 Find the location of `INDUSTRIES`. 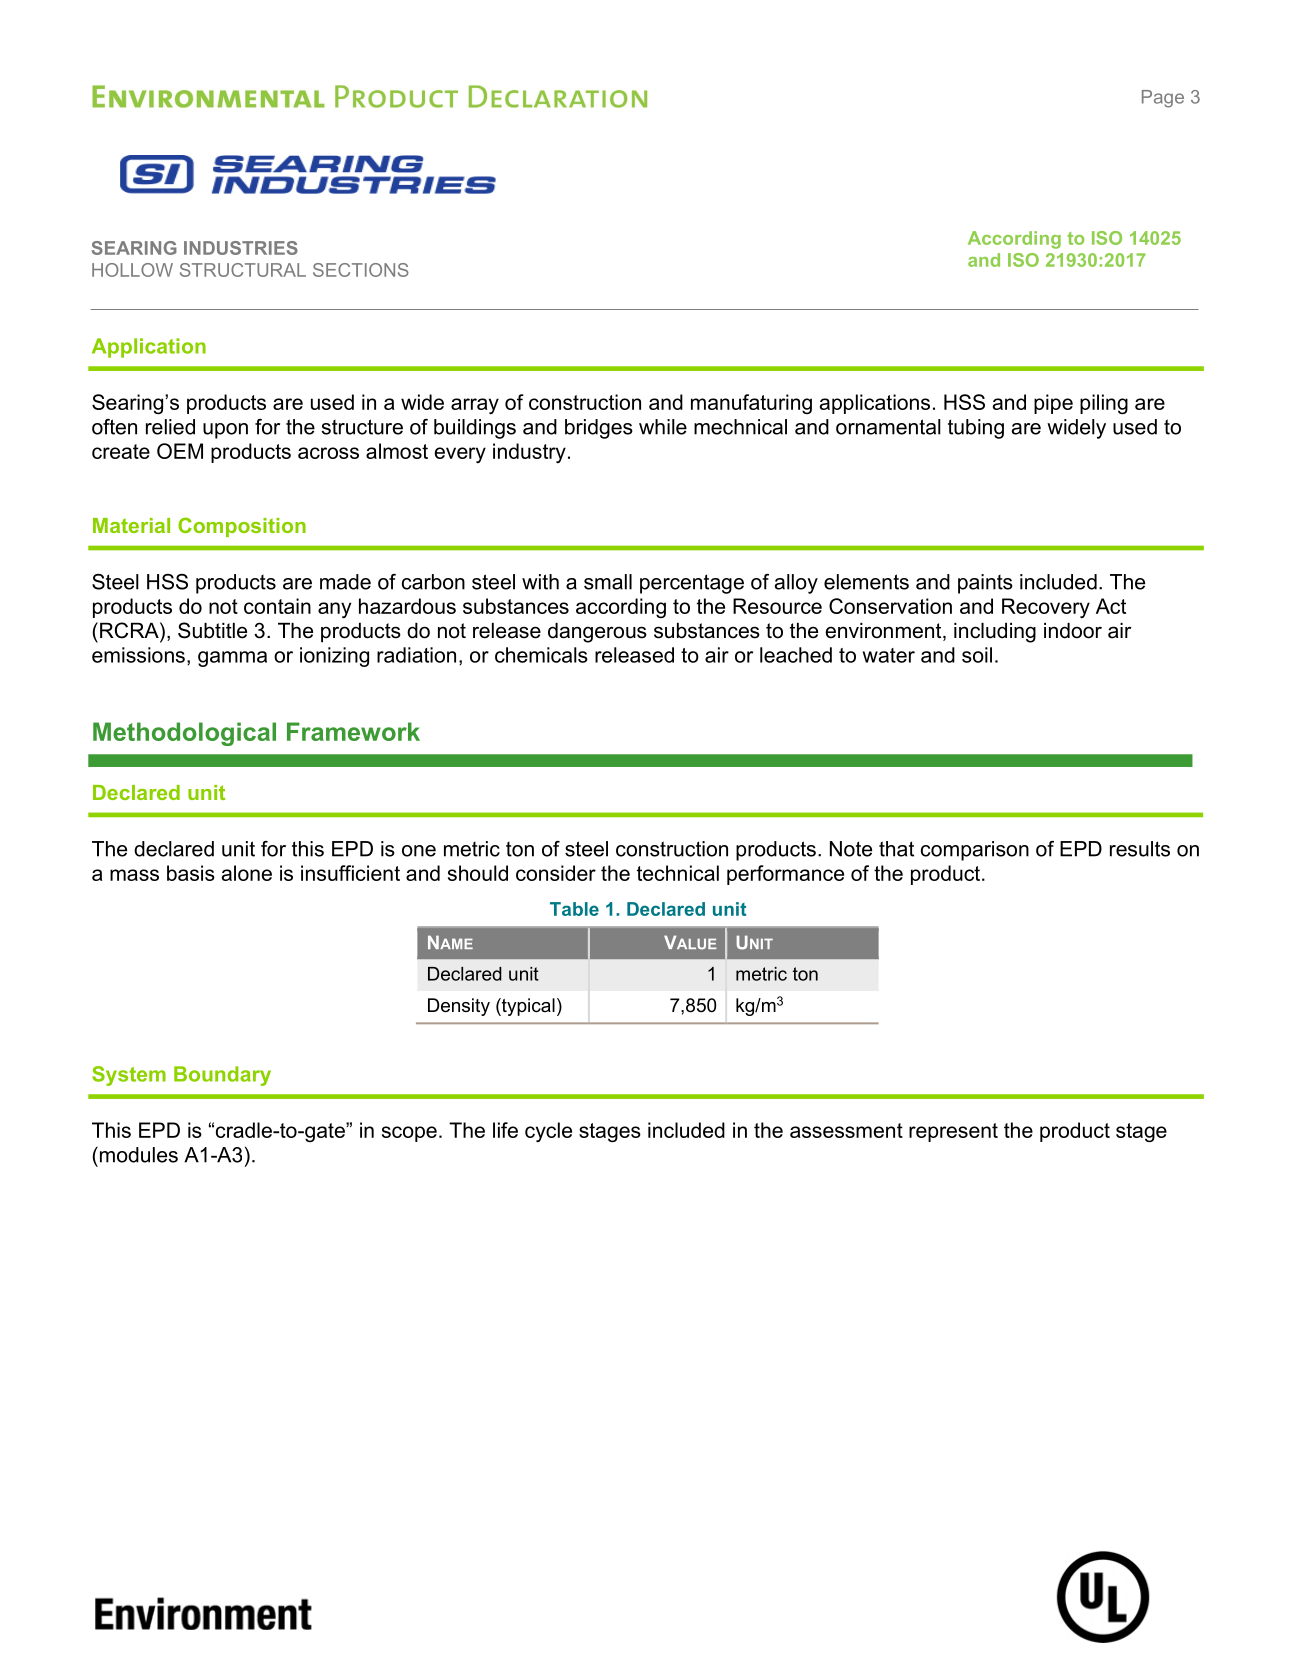

INDUSTRIES is located at coordinates (241, 248).
